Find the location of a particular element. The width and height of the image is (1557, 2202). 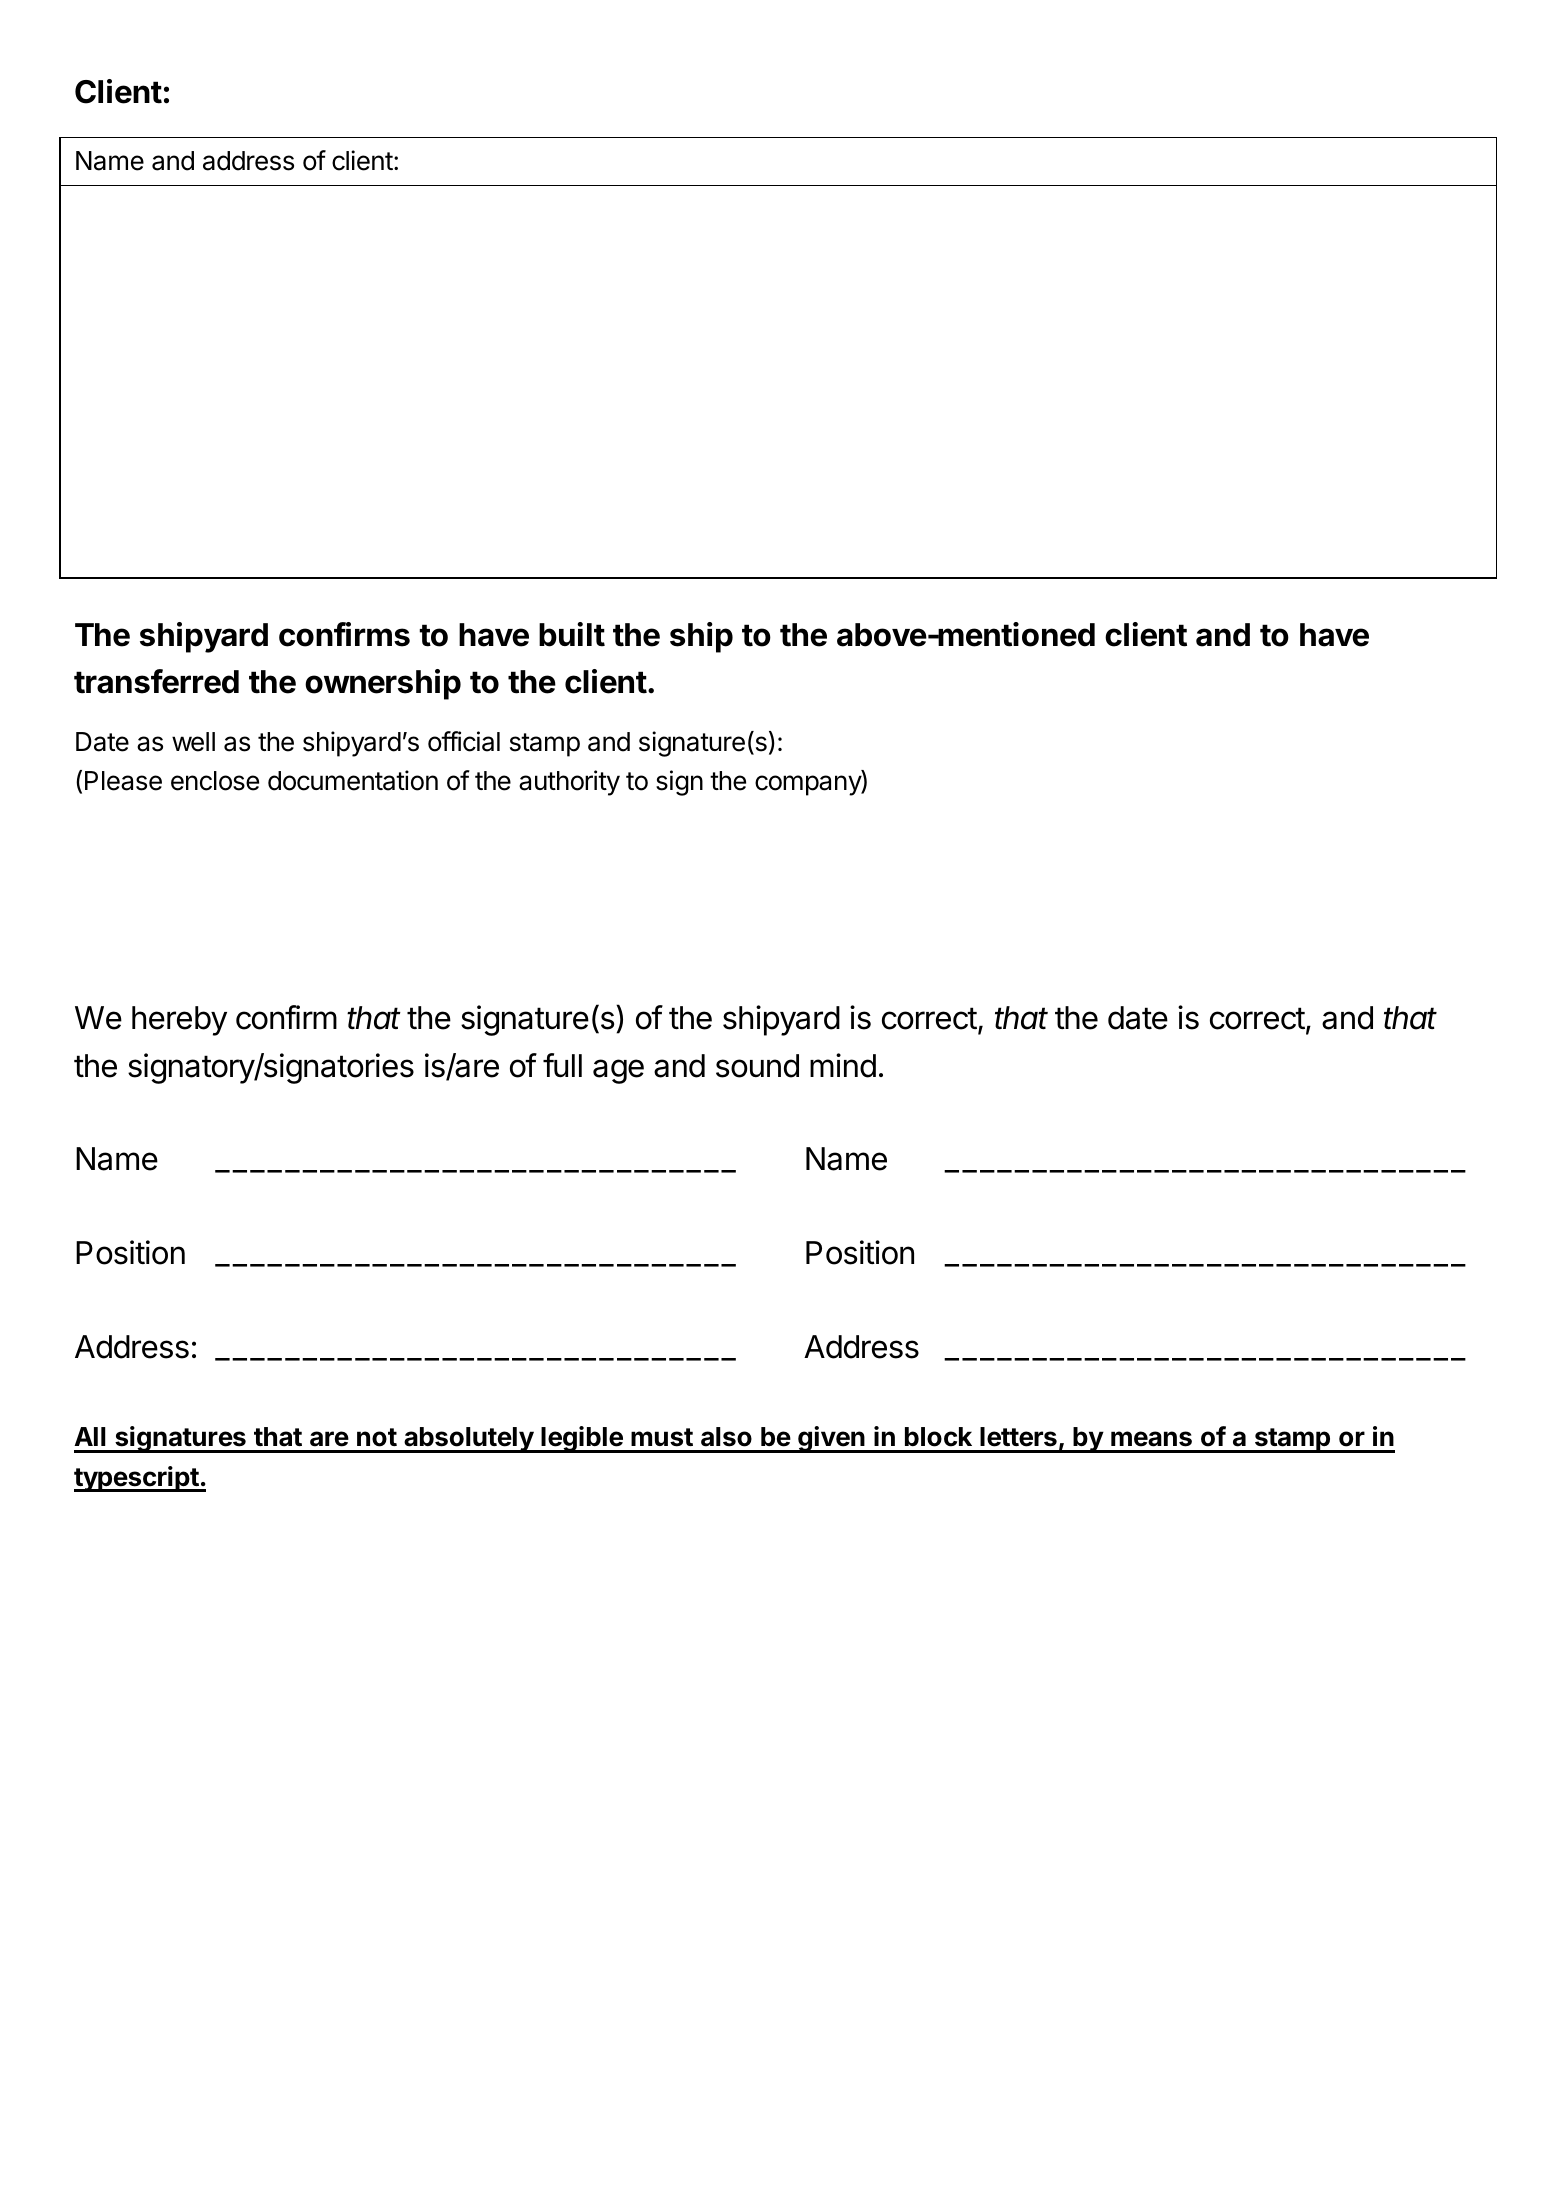

sound is located at coordinates (757, 1066).
